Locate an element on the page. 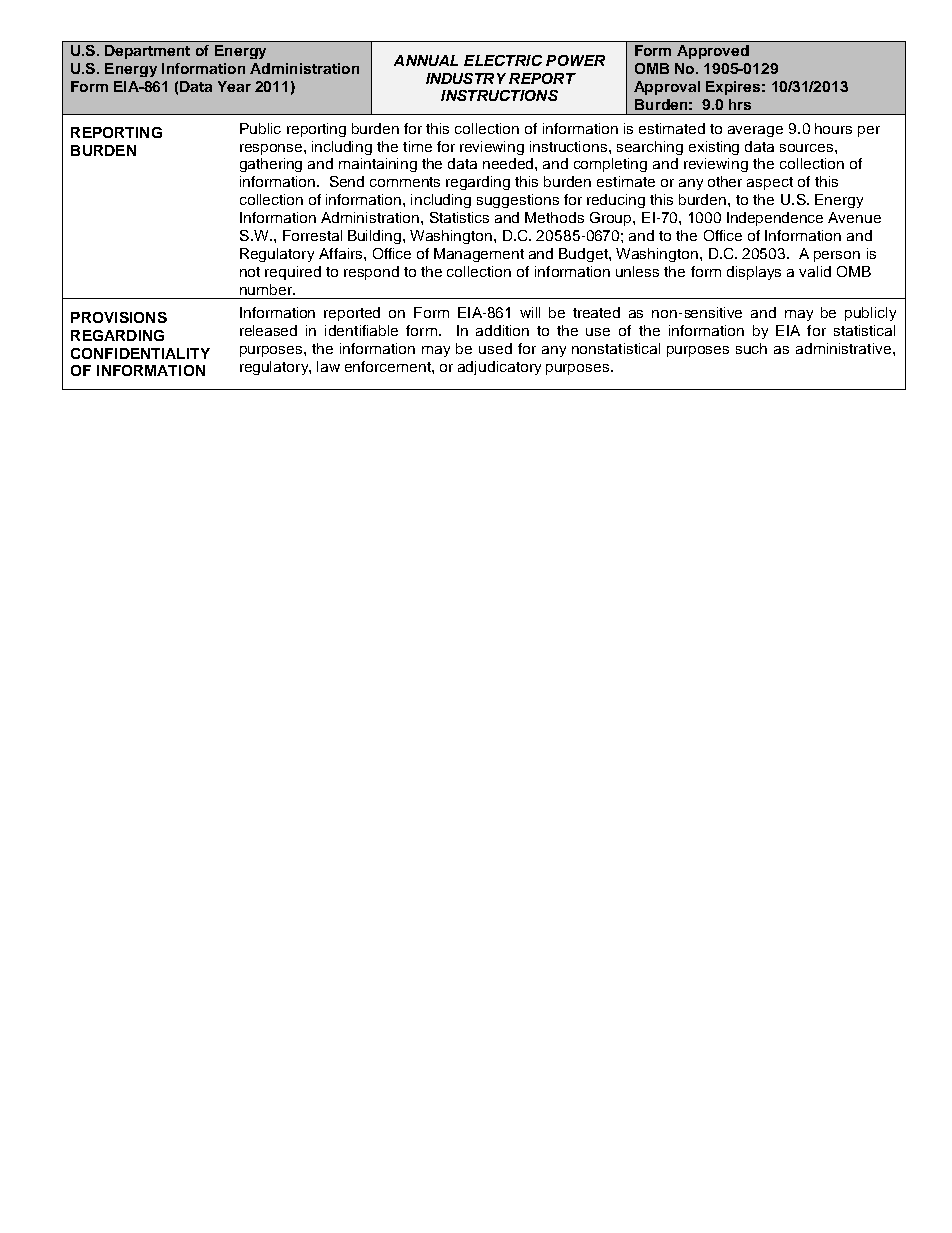 The height and width of the image is (1233, 952). Approval is located at coordinates (667, 88).
